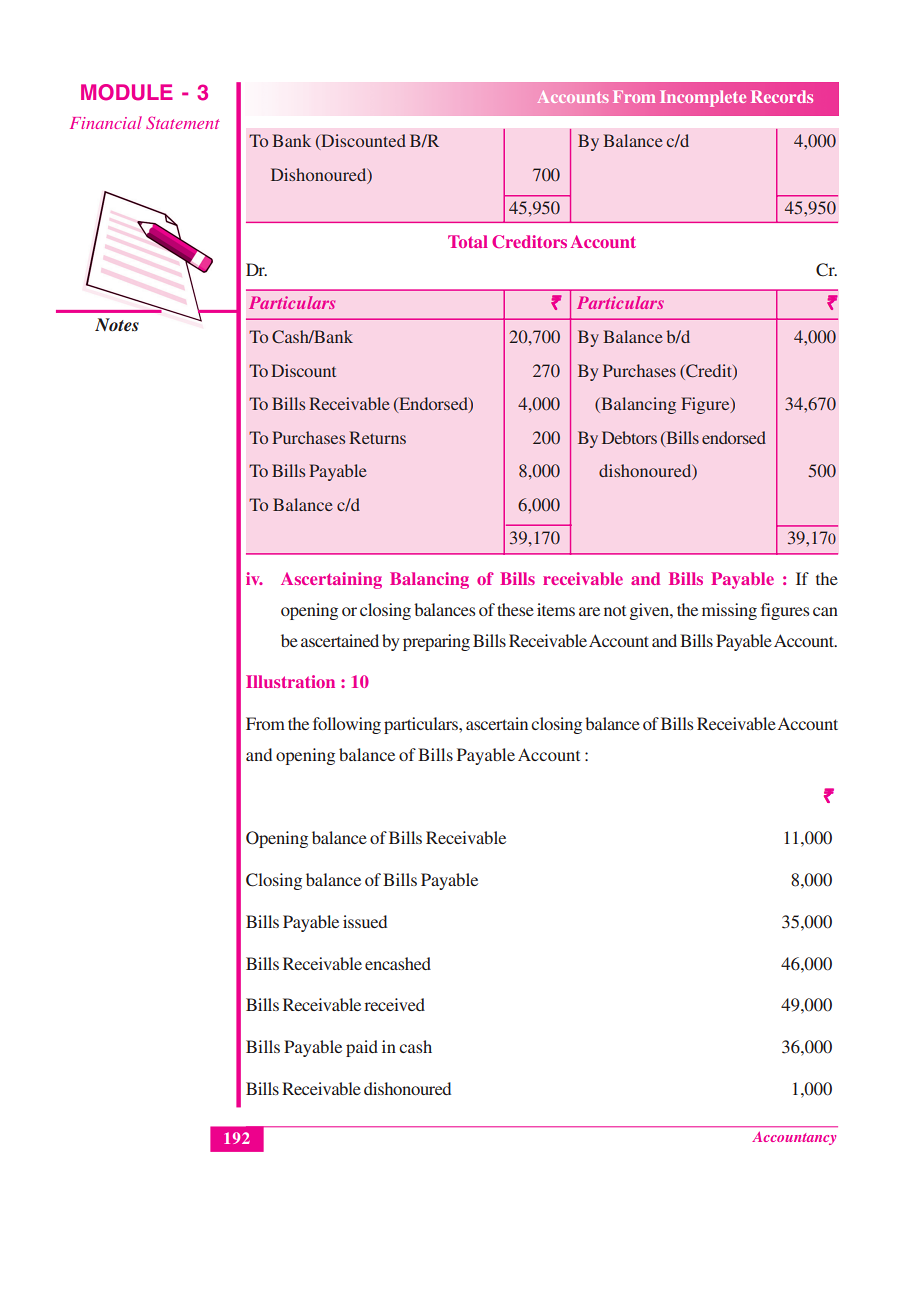  Describe the element at coordinates (362, 1048) in the screenshot. I see `paid` at that location.
